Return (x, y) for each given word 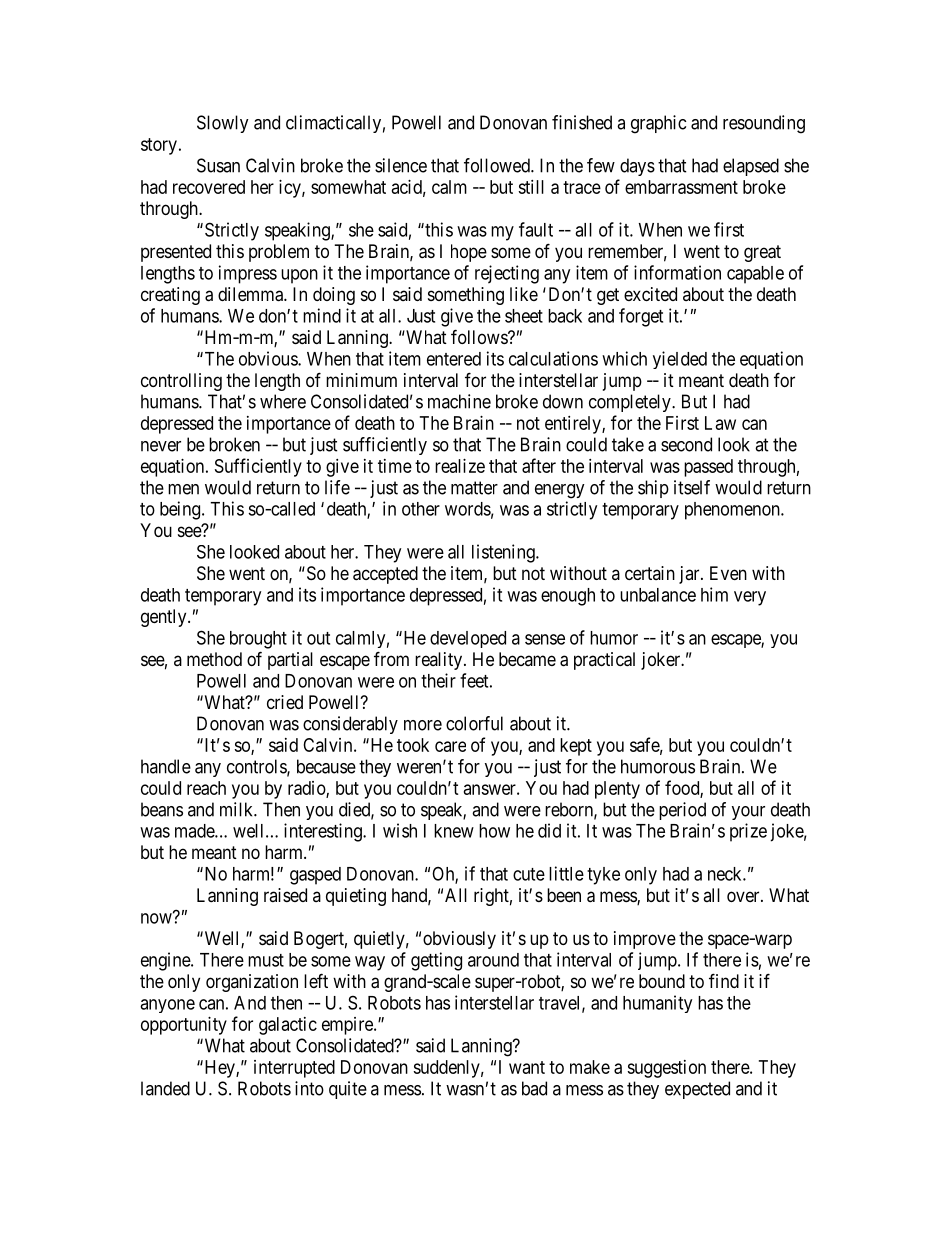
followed (498, 165)
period (682, 811)
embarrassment (681, 187)
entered (454, 359)
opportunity (184, 1026)
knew (454, 831)
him (714, 594)
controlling (181, 382)
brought (258, 640)
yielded (680, 360)
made (195, 831)
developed (468, 639)
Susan (218, 165)
